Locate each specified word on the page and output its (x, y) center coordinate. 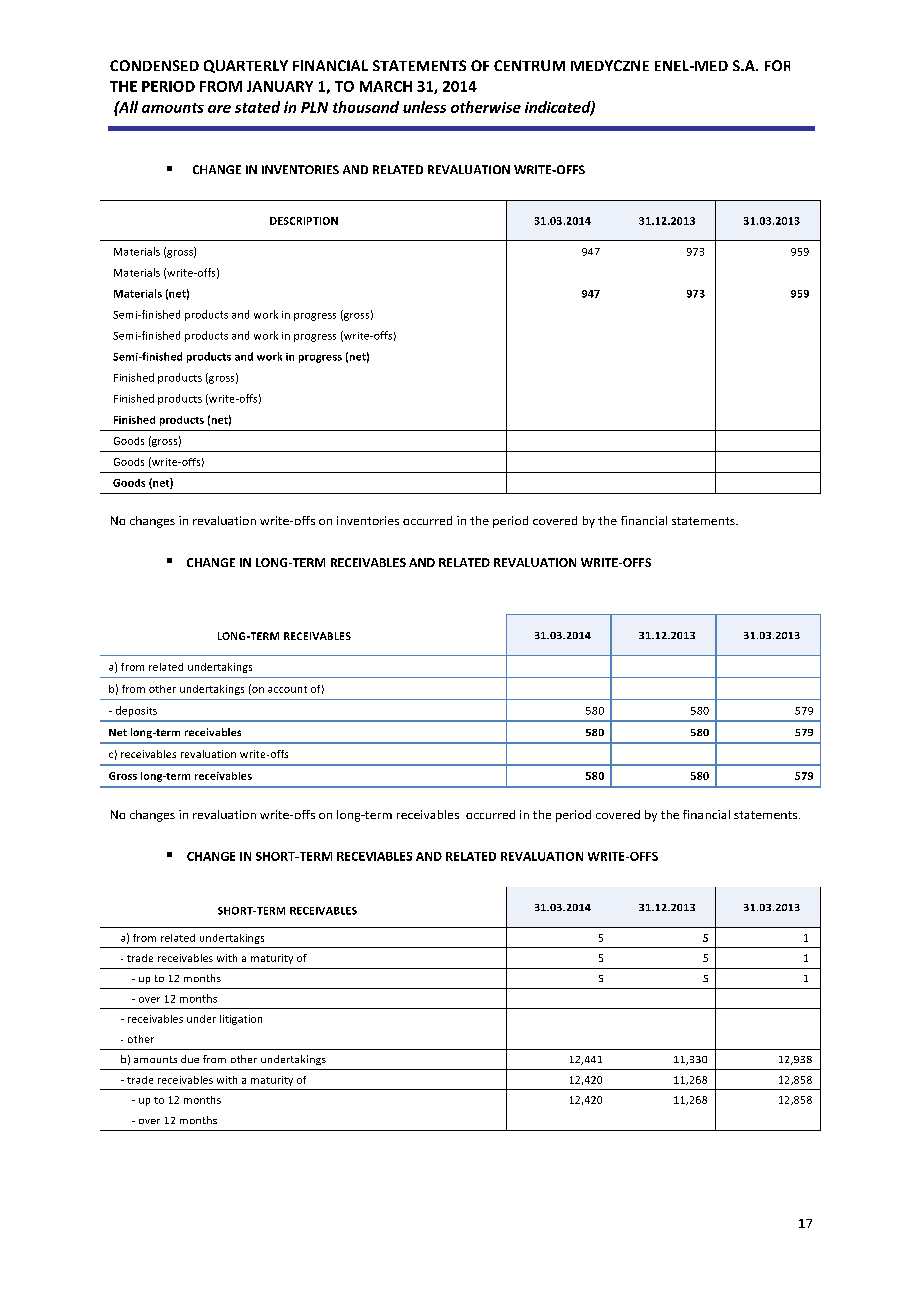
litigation (241, 1020)
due (190, 1059)
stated (257, 107)
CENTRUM (529, 65)
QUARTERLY (246, 66)
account (287, 689)
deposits (136, 711)
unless (424, 107)
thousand (366, 107)
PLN (314, 107)
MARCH (386, 86)
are (219, 109)
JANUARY (280, 86)
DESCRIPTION (304, 221)
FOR (777, 65)
